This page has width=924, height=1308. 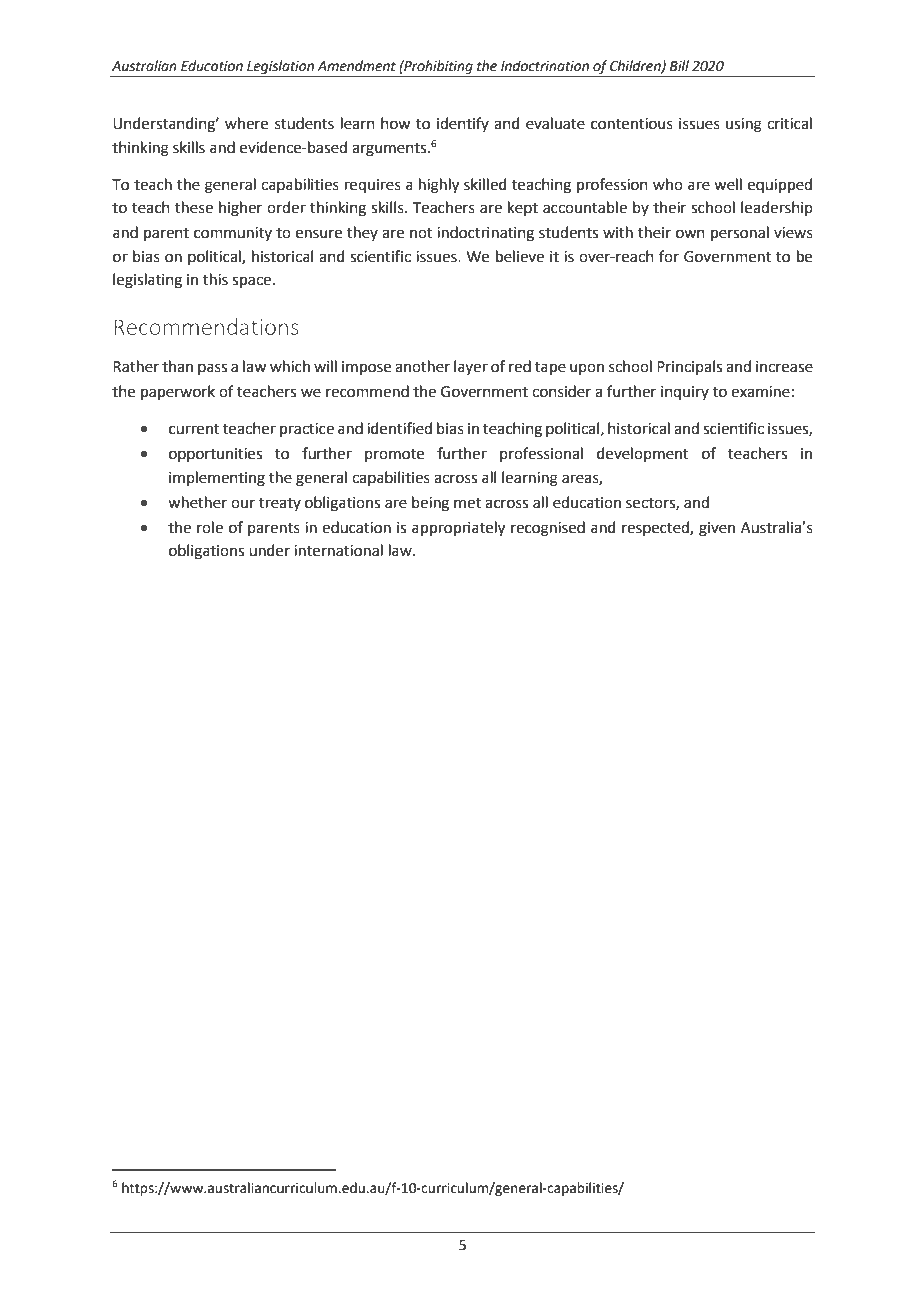 I want to click on current, so click(x=194, y=429).
